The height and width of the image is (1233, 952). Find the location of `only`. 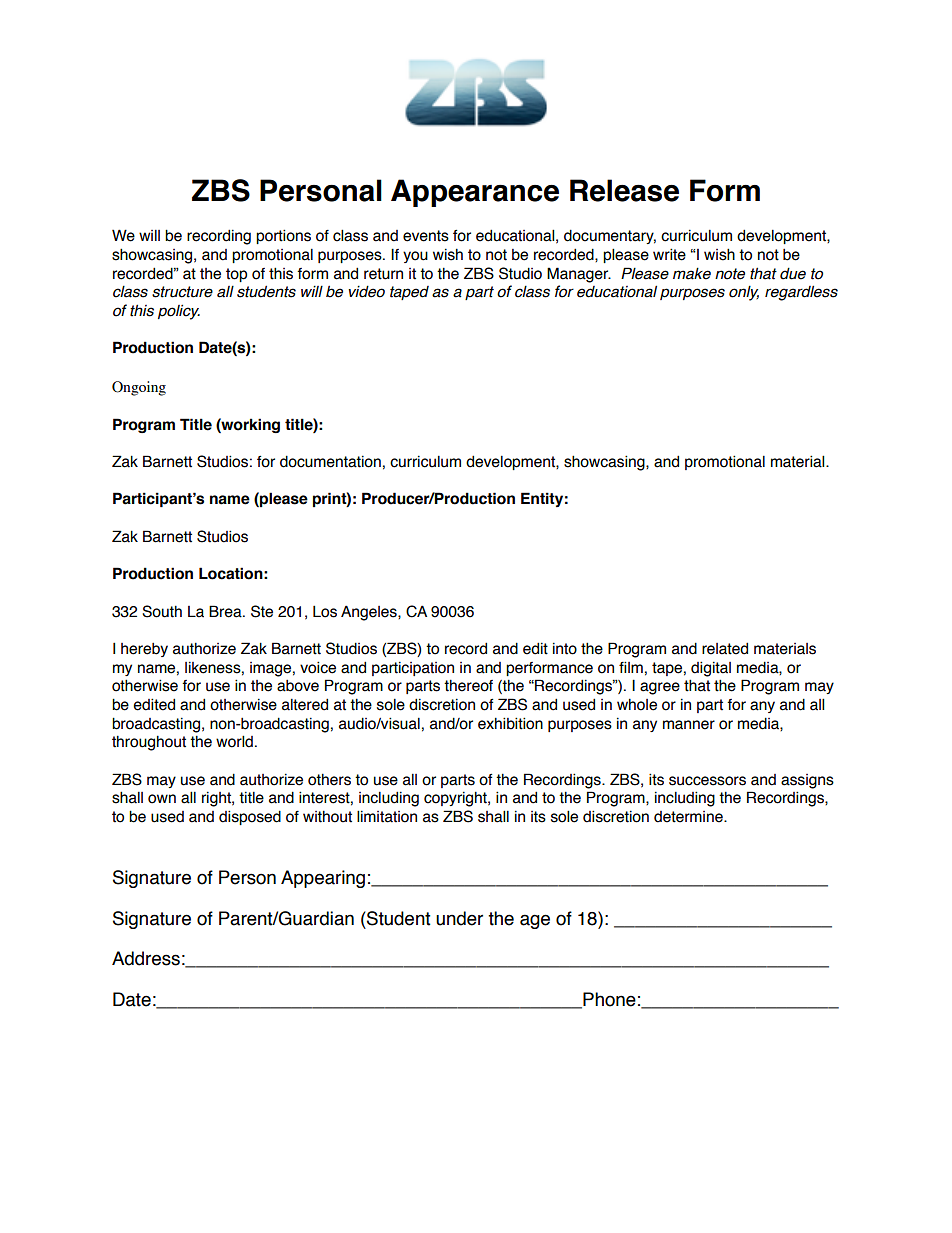

only is located at coordinates (744, 293).
